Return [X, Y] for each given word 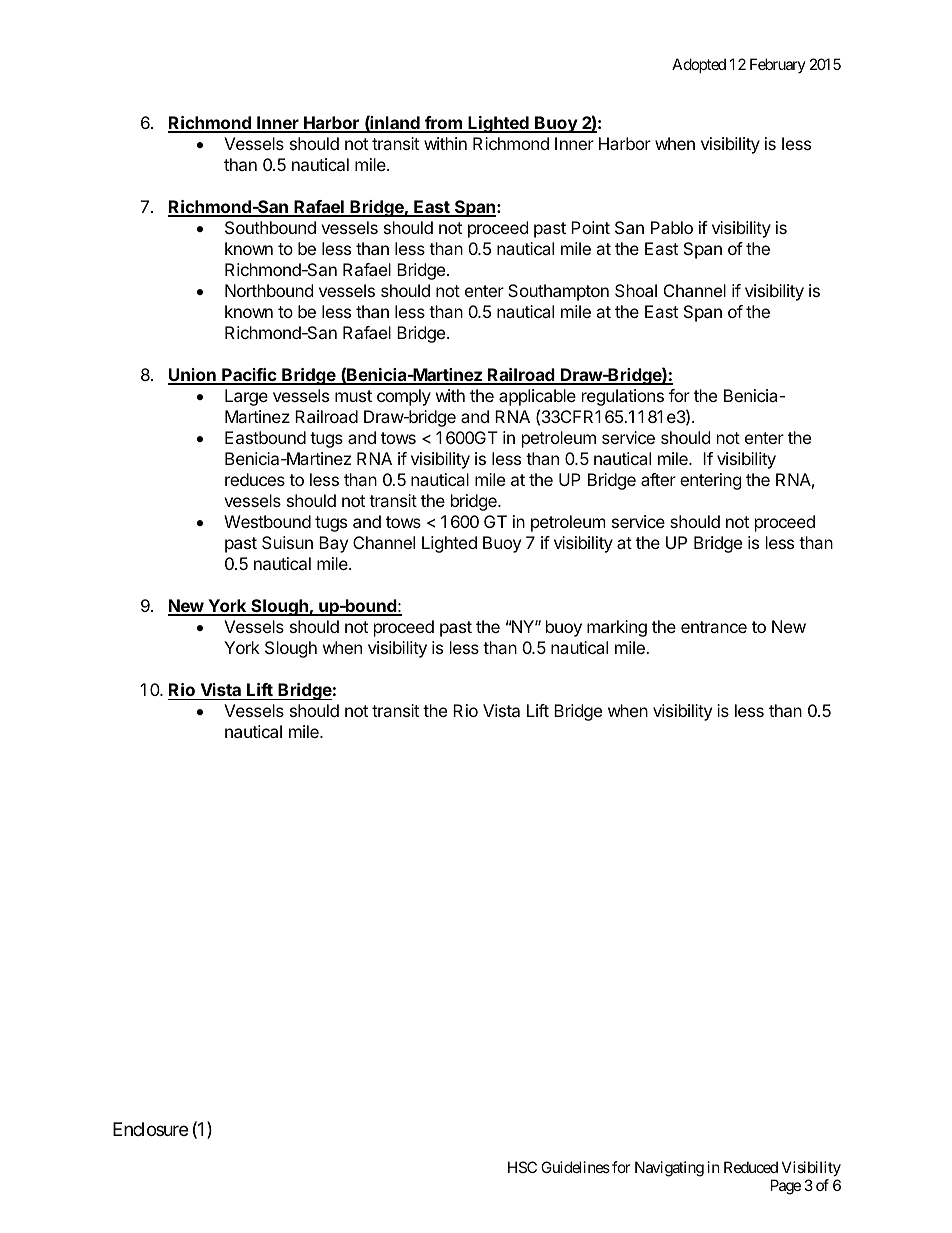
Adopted [699, 65]
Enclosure [150, 1129]
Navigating [669, 1169]
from [443, 124]
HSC [522, 1167]
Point [590, 227]
